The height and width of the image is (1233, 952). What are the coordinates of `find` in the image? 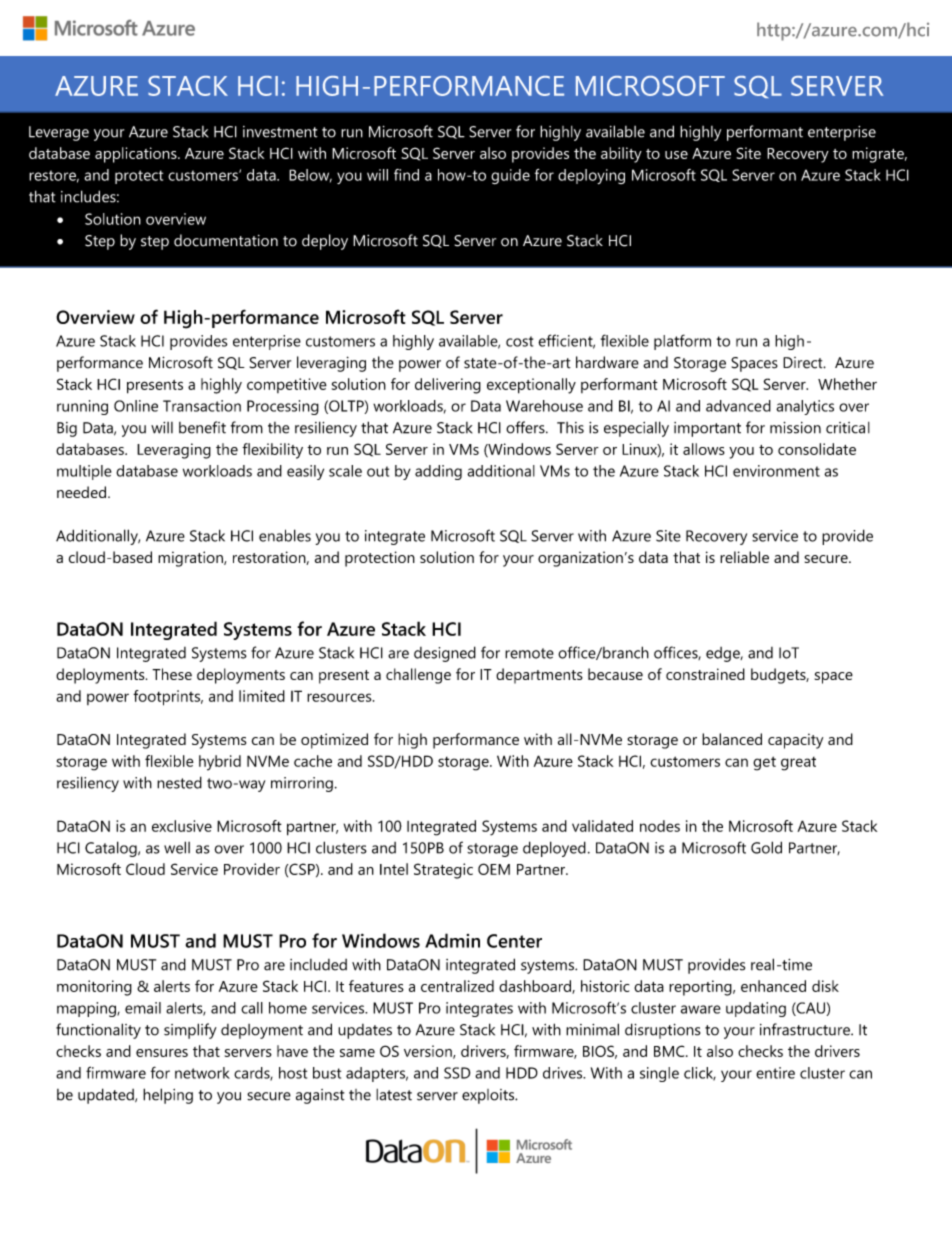 It's located at (406, 175).
